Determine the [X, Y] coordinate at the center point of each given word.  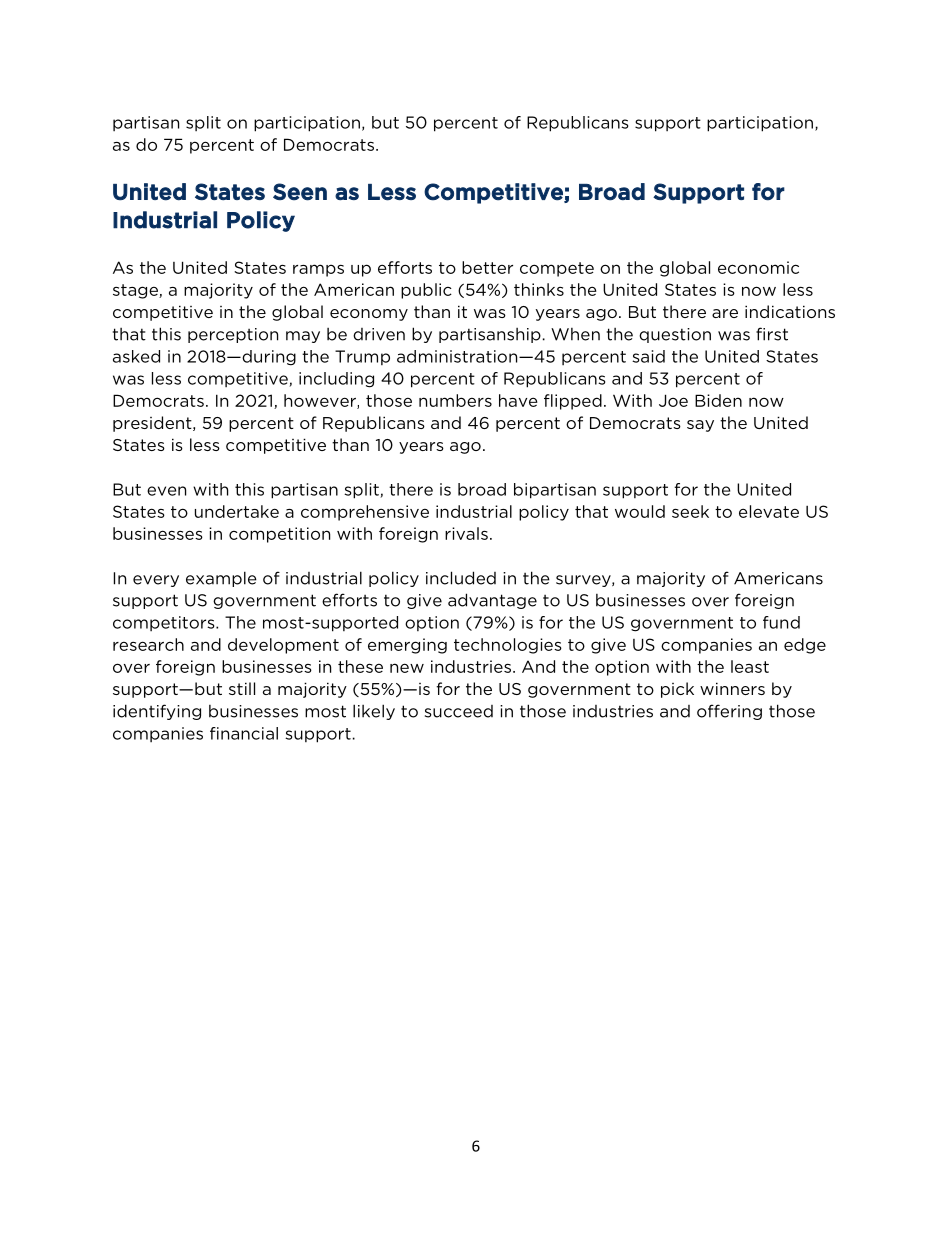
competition [279, 535]
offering [729, 712]
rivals [466, 533]
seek [690, 511]
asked [136, 356]
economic [758, 267]
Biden [718, 400]
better [487, 267]
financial [244, 733]
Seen [300, 192]
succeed [459, 711]
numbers [455, 400]
